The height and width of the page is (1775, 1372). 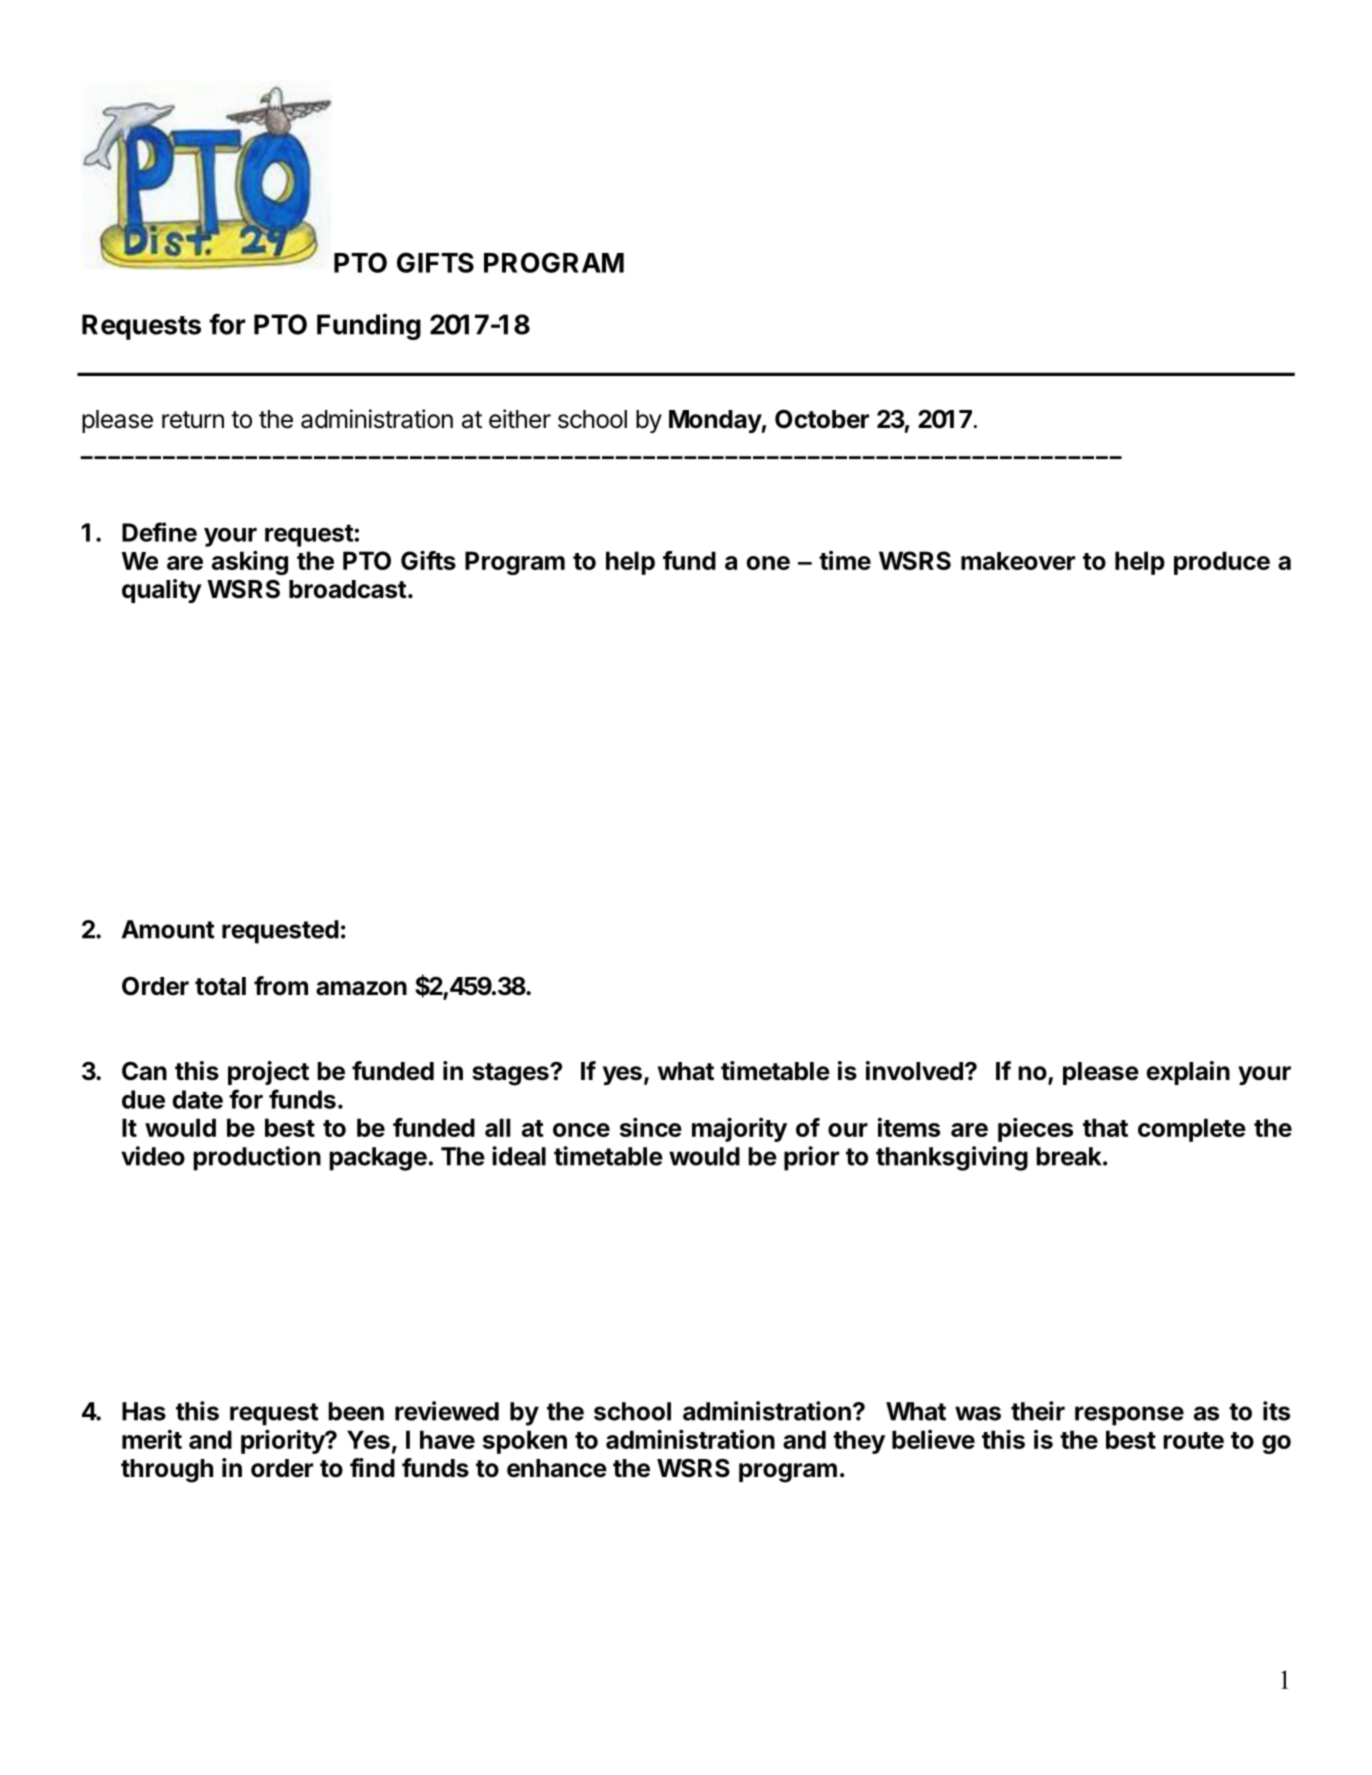 I want to click on majority, so click(x=739, y=1129).
